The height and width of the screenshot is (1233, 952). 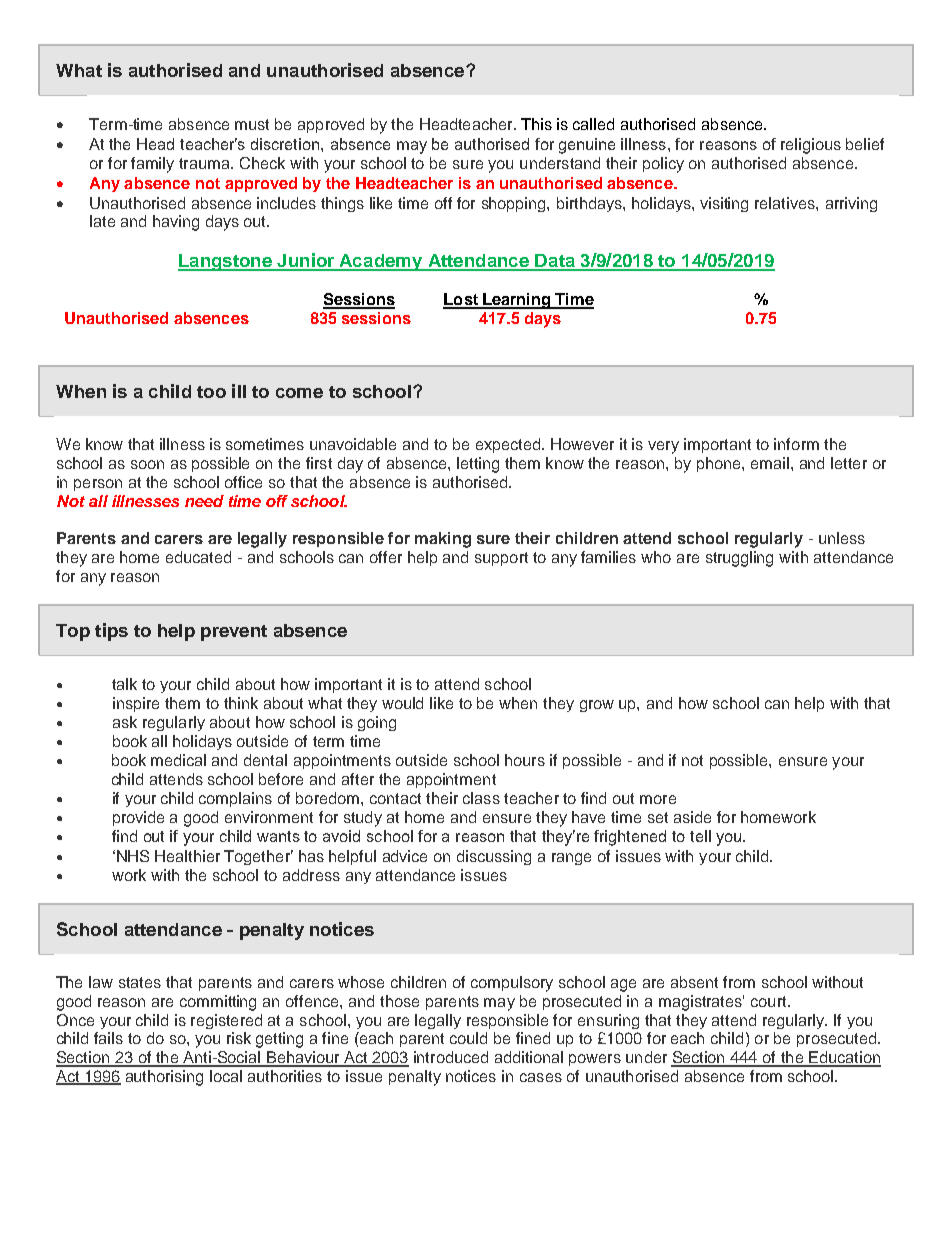 What do you see at coordinates (770, 463) in the screenshot?
I see `email` at bounding box center [770, 463].
